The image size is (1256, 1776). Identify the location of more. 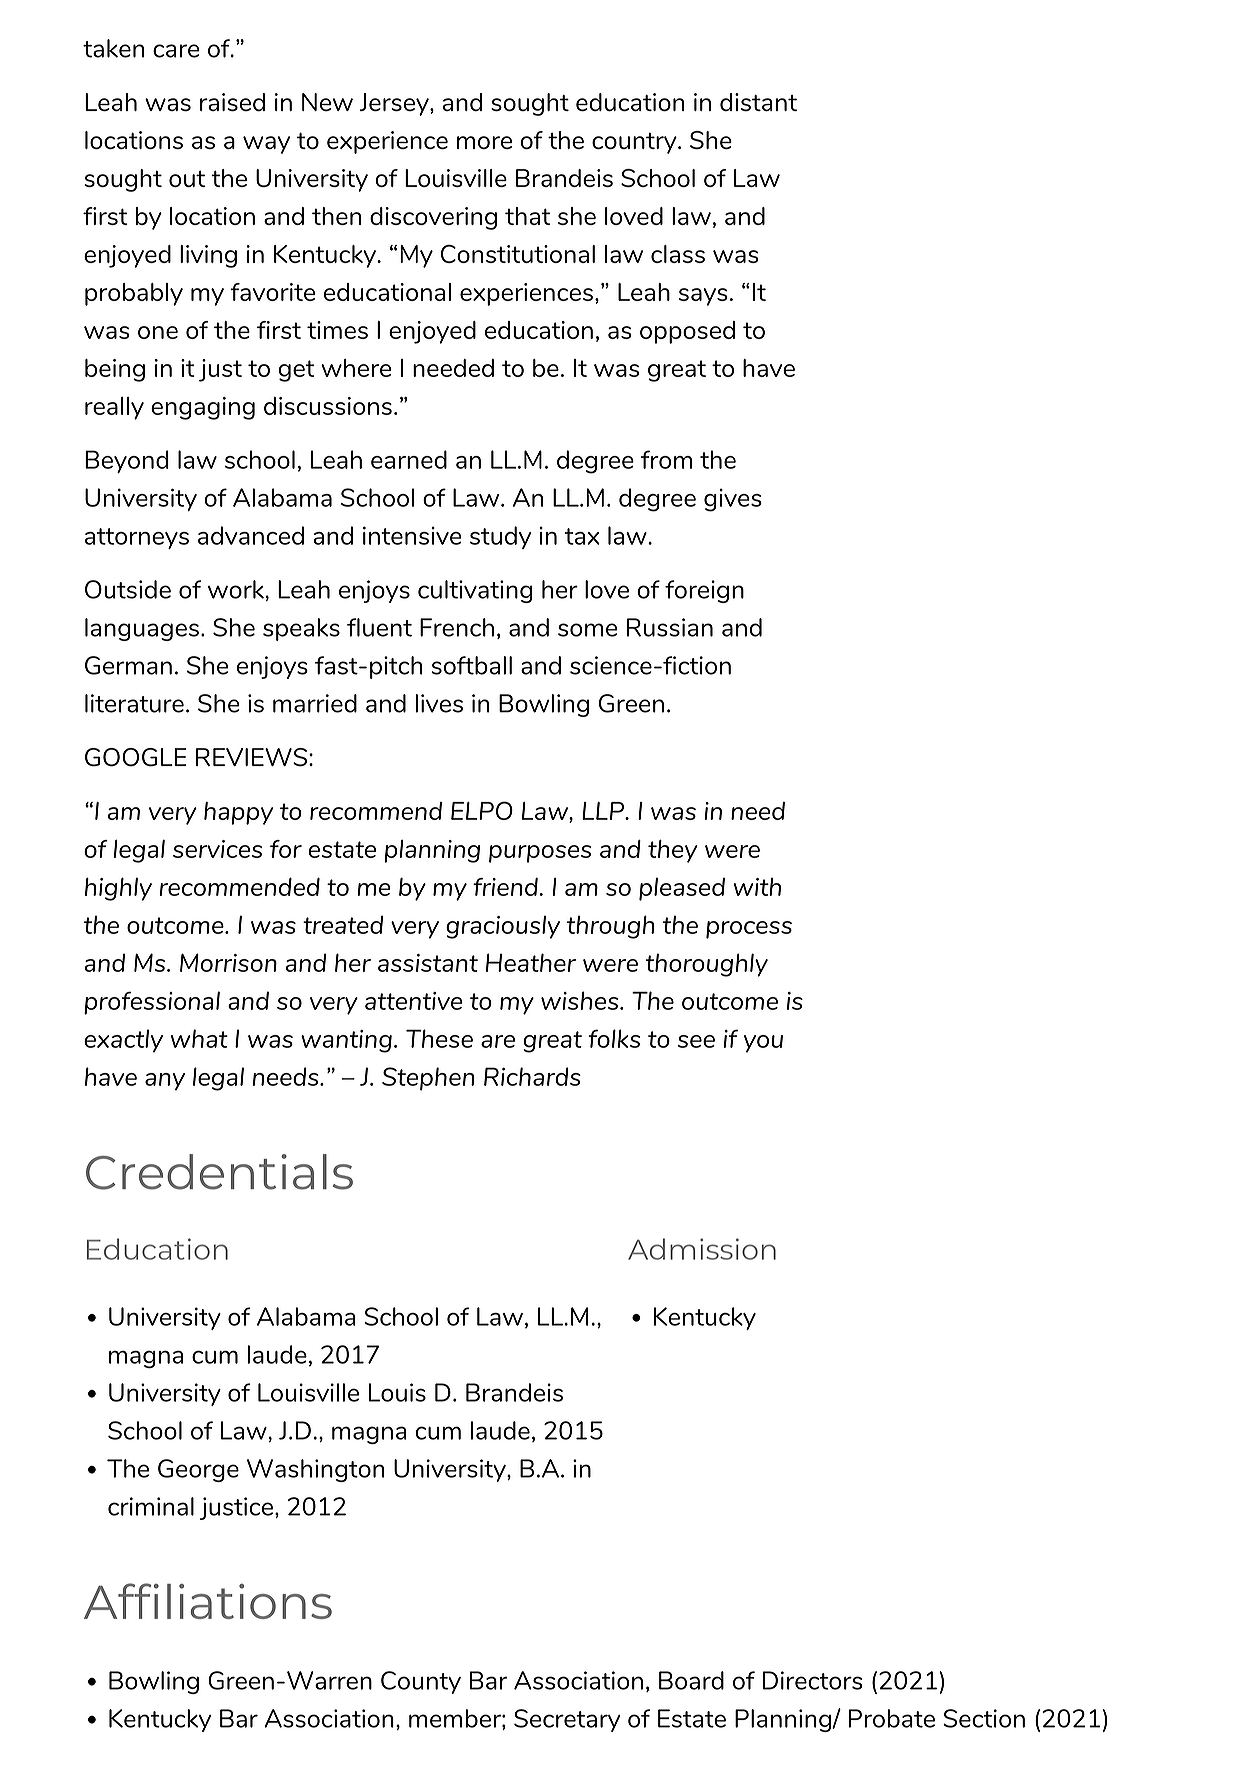
(484, 142).
